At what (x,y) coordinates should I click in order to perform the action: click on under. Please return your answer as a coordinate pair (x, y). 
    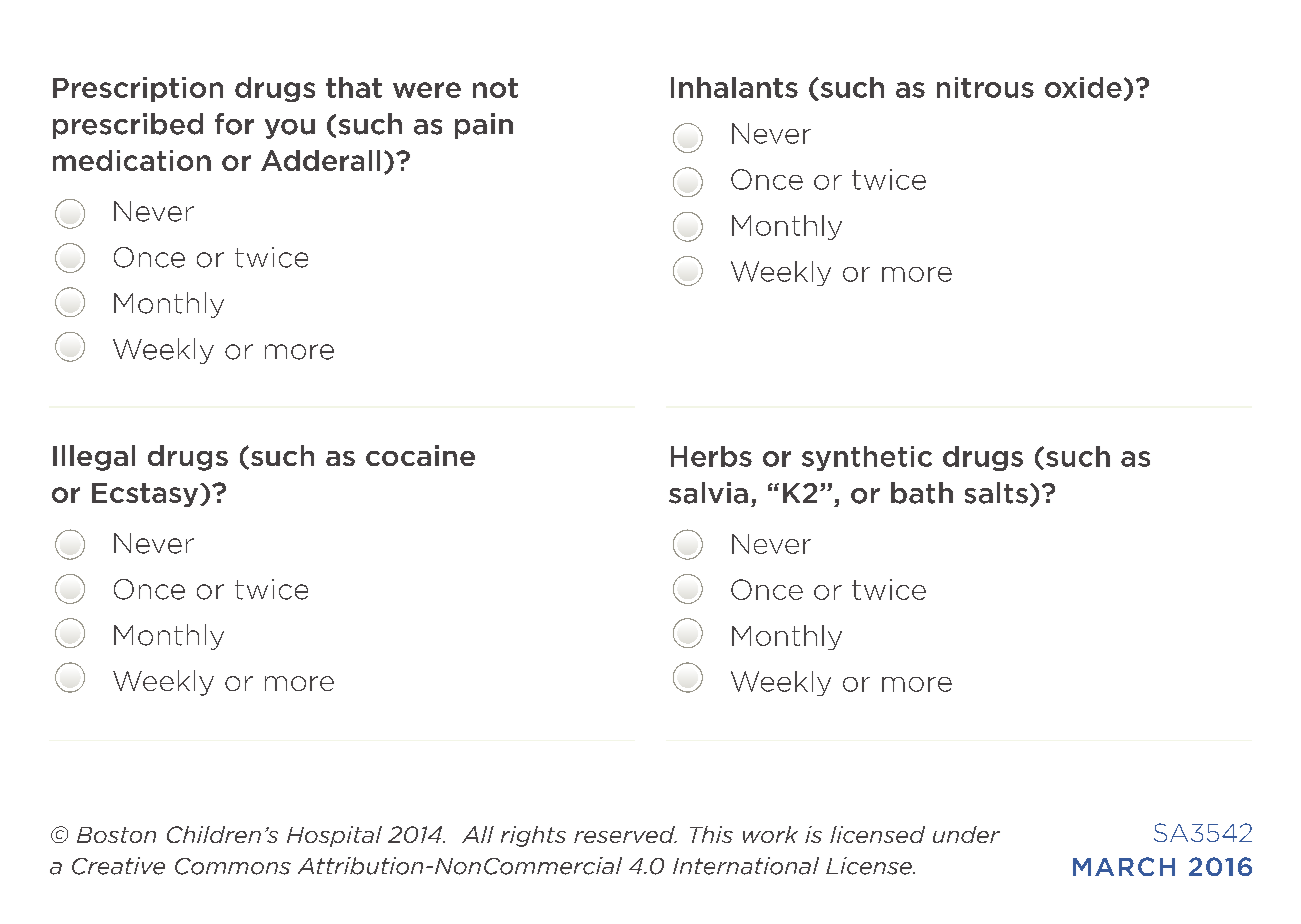
    Looking at the image, I should click on (966, 834).
